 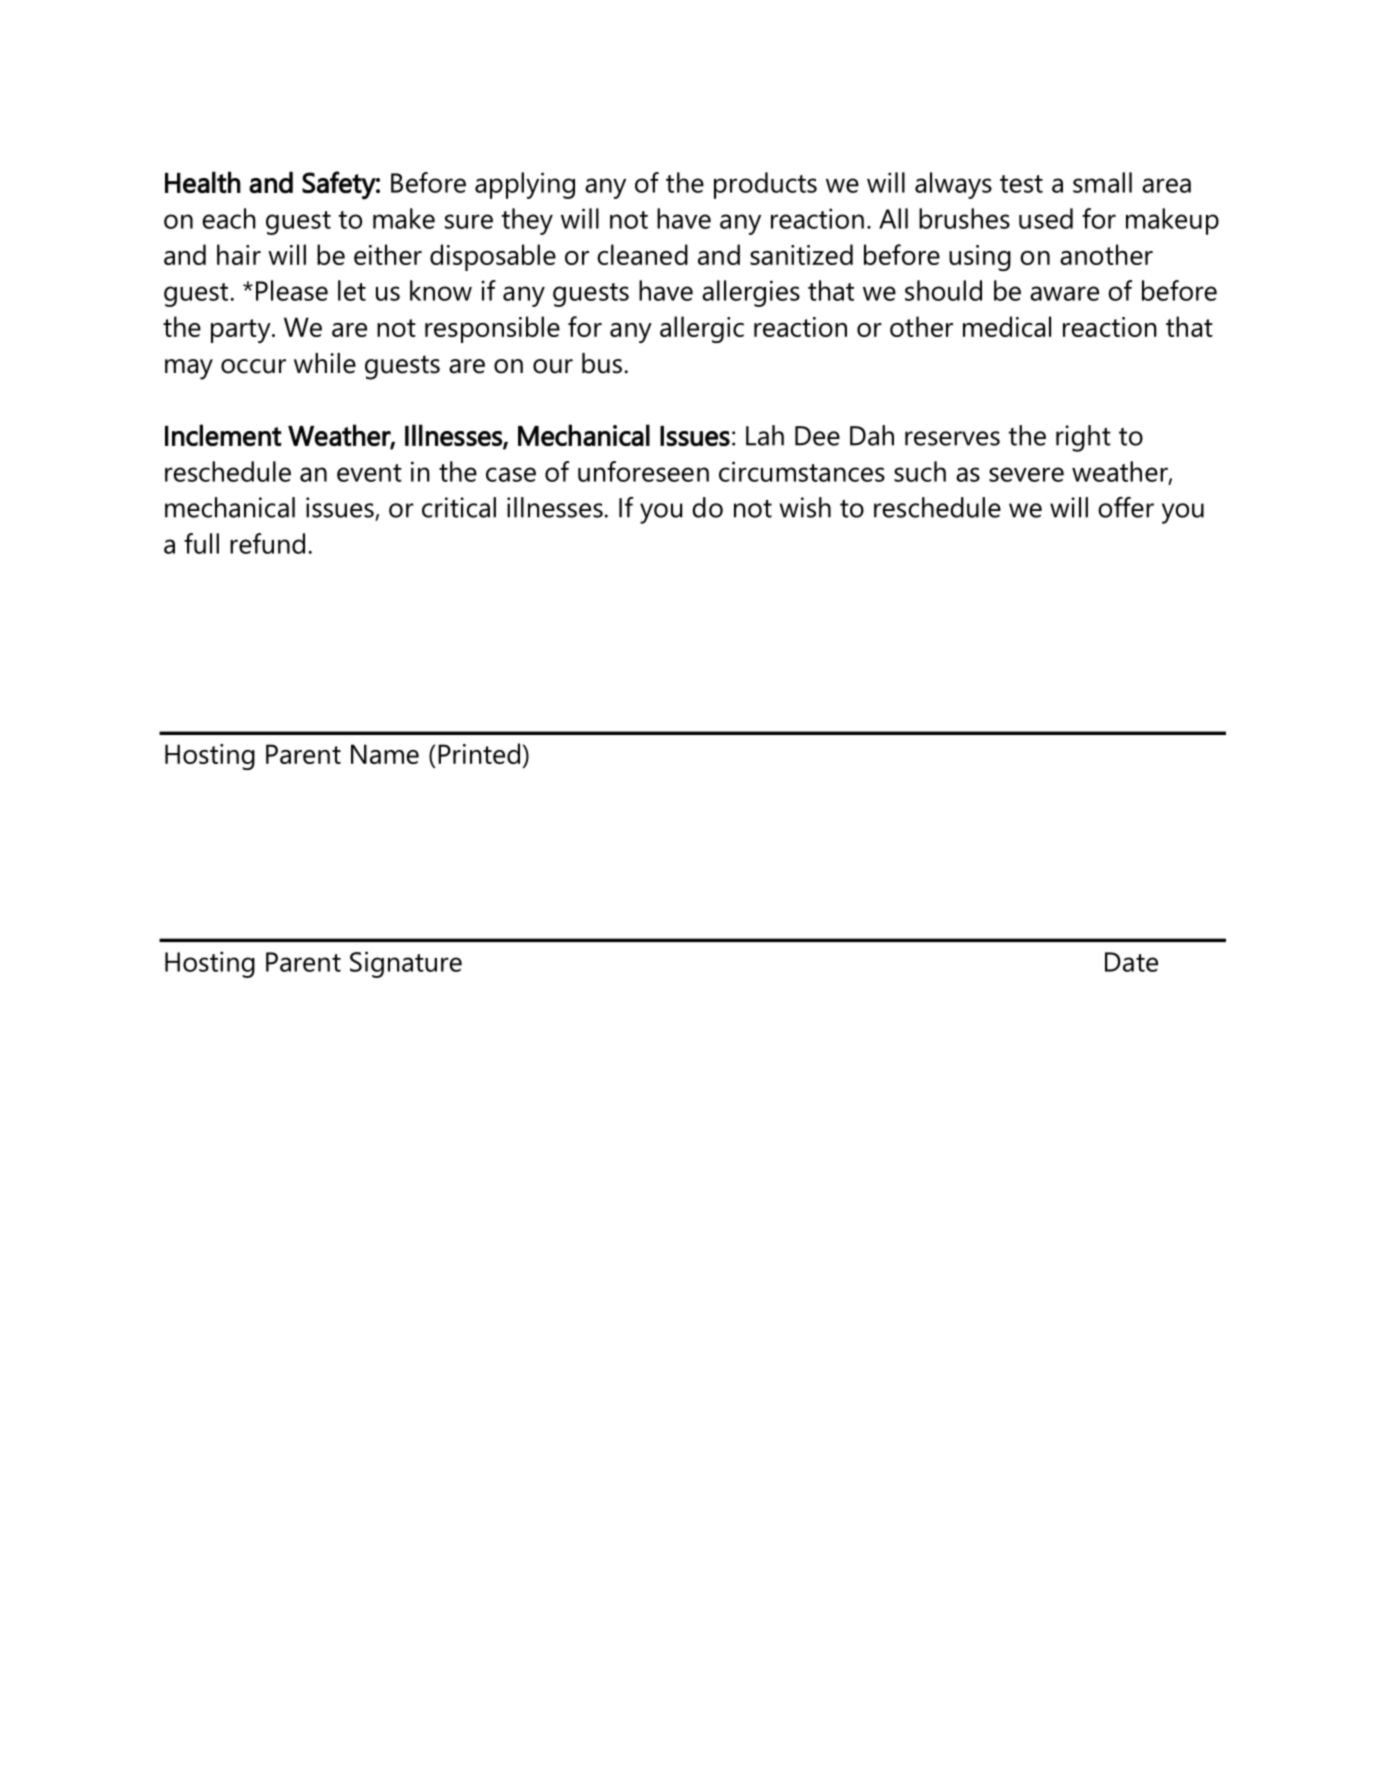 What do you see at coordinates (702, 329) in the image?
I see `allergic` at bounding box center [702, 329].
